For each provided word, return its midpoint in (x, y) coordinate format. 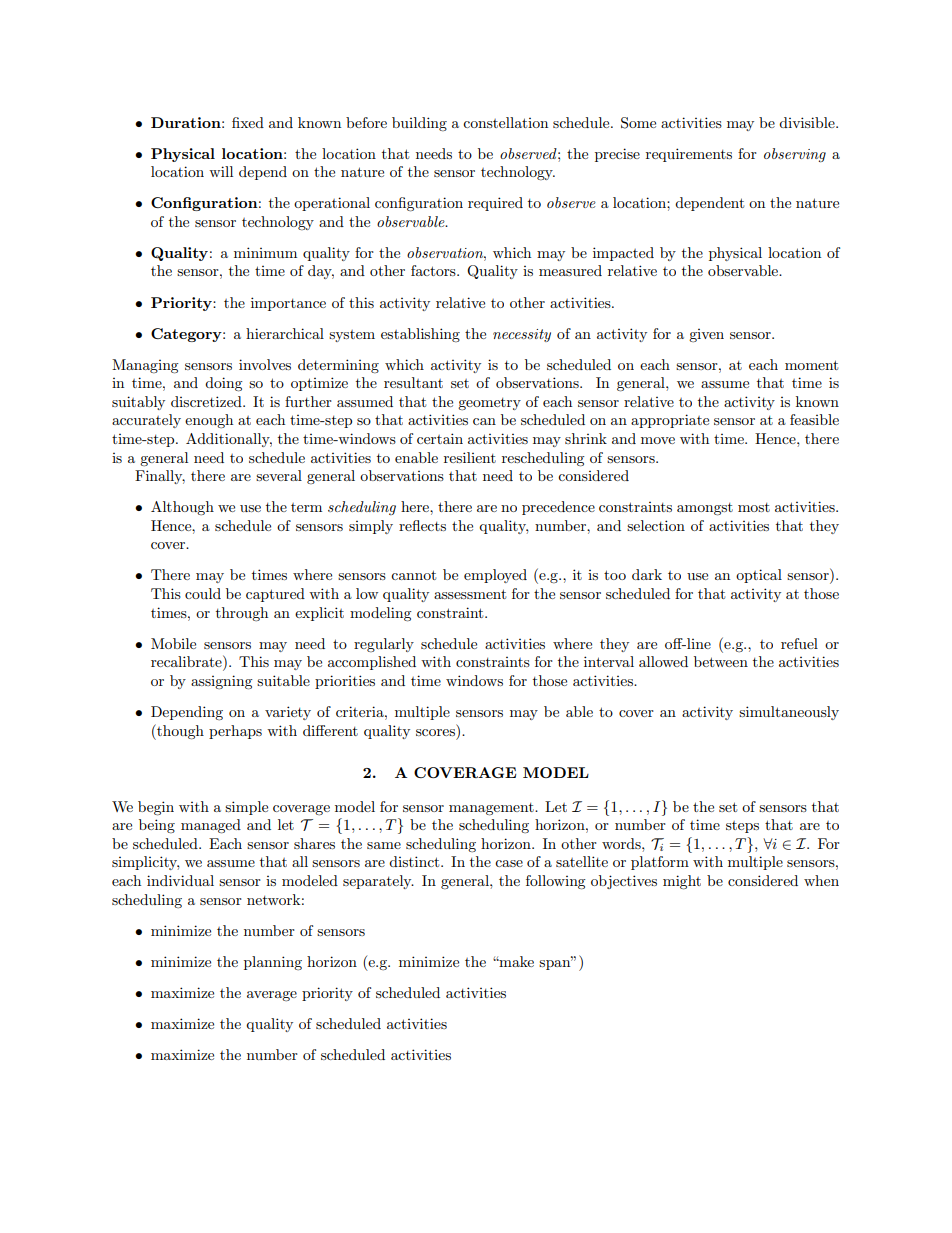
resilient (470, 457)
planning (273, 963)
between (721, 661)
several (279, 475)
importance (288, 304)
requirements (689, 155)
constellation (505, 122)
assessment (470, 594)
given (706, 335)
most (754, 507)
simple (246, 808)
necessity (522, 335)
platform (660, 863)
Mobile (173, 643)
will (221, 171)
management (492, 809)
